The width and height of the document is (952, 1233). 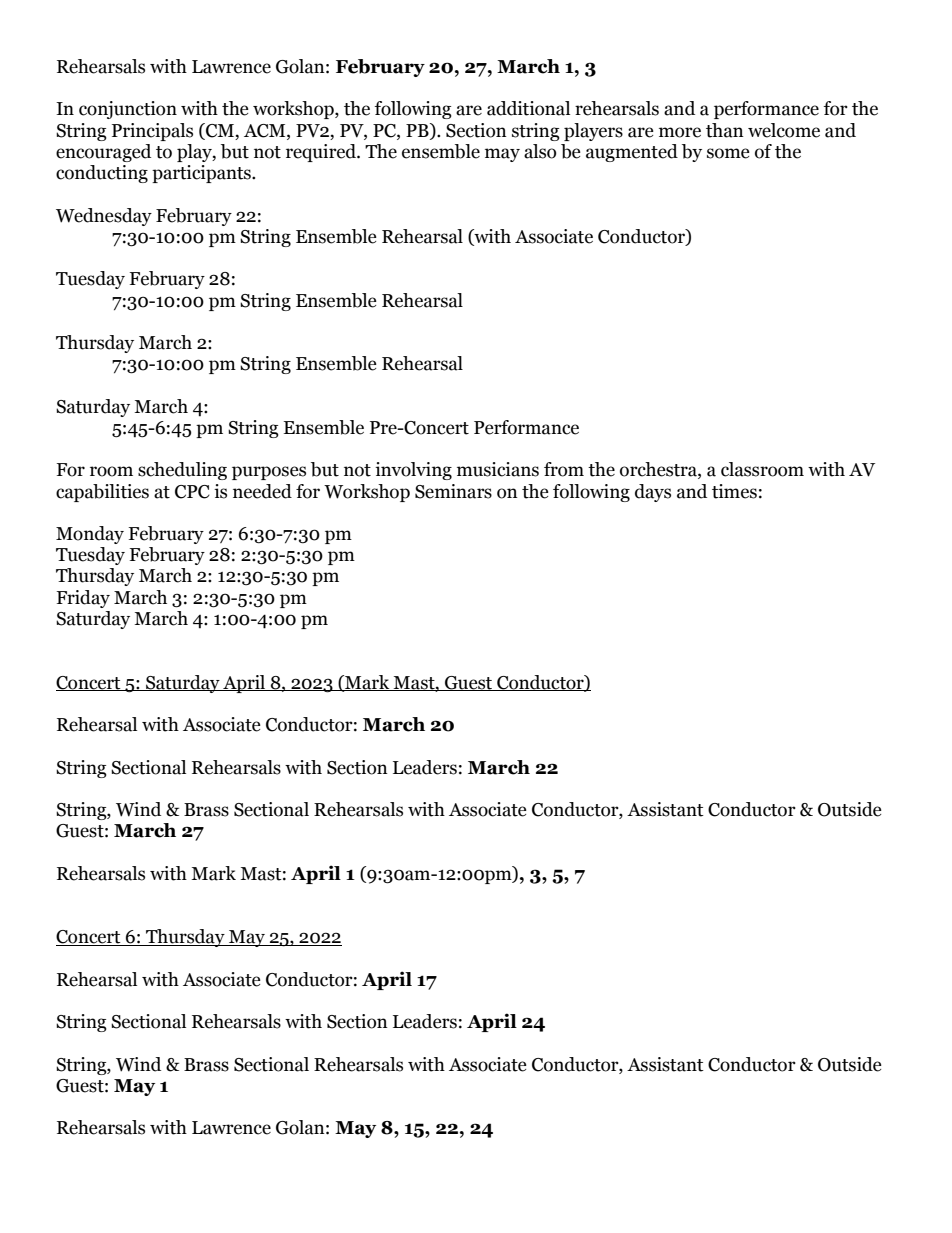 I want to click on additional, so click(x=528, y=108).
